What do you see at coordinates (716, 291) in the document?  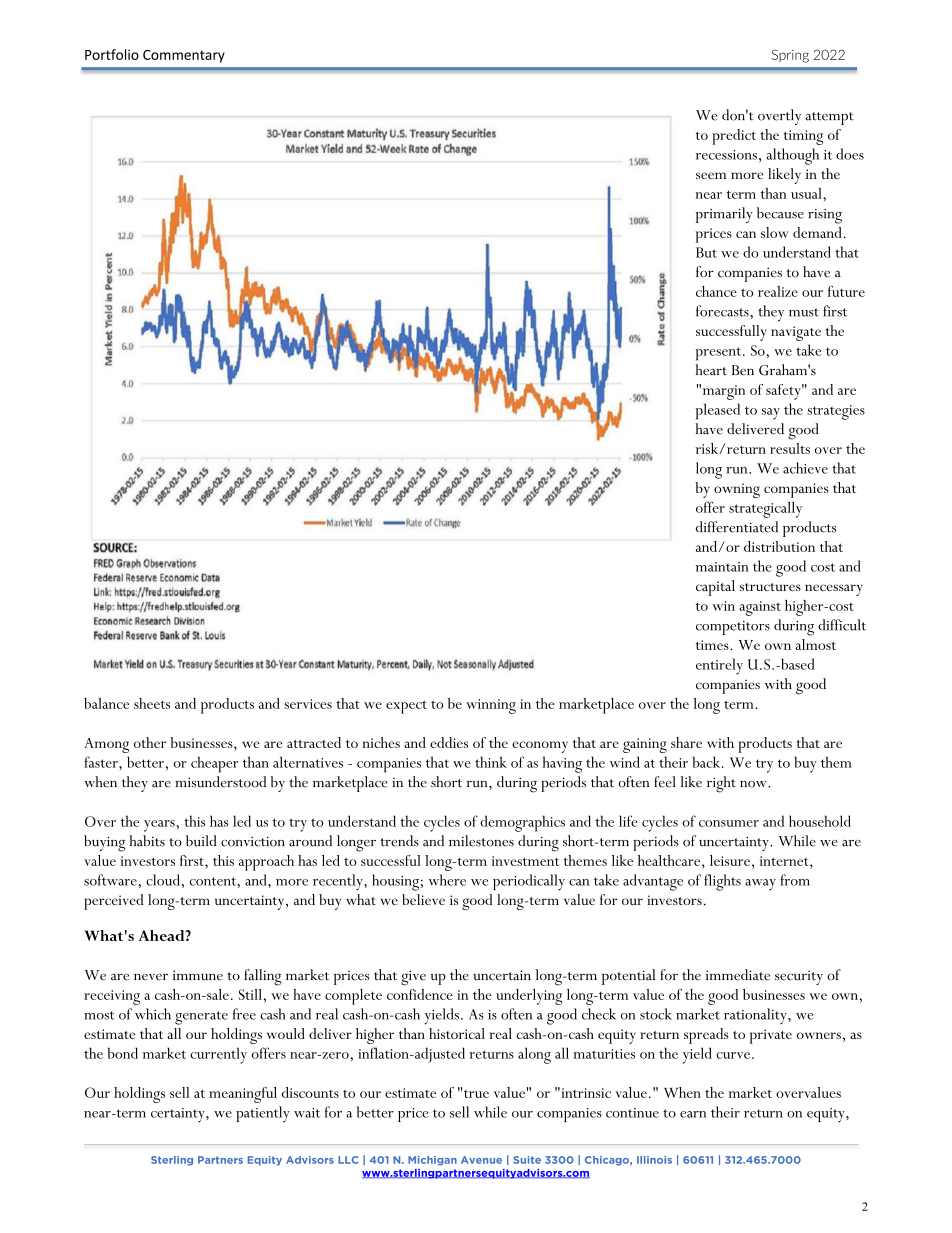 I see `chance` at bounding box center [716, 291].
